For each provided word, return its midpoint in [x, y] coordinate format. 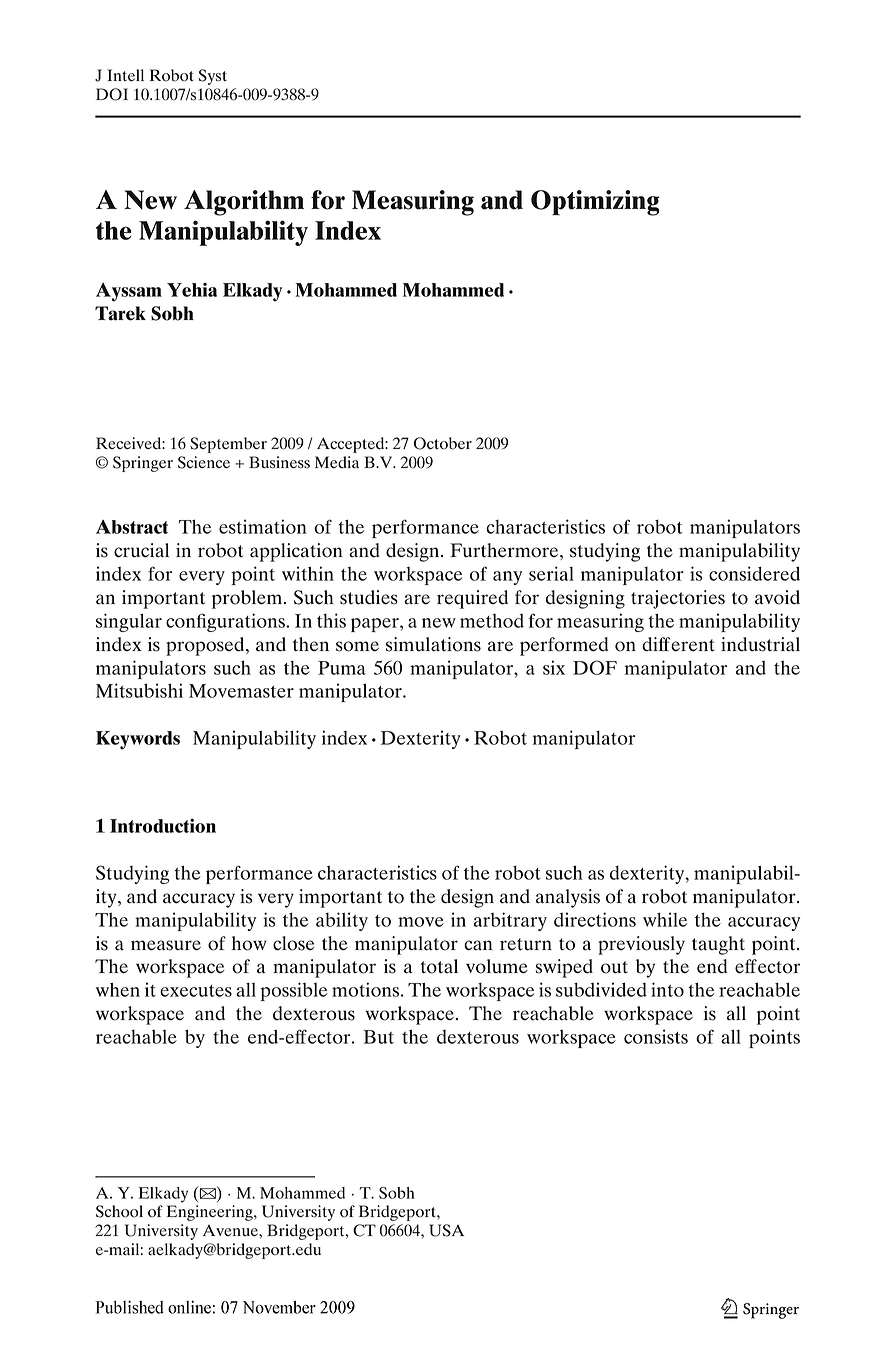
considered [754, 573]
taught [718, 945]
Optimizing [595, 203]
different [678, 644]
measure [166, 945]
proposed [206, 646]
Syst [213, 77]
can [478, 945]
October [443, 443]
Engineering [211, 1213]
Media [337, 462]
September [228, 445]
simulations [433, 644]
